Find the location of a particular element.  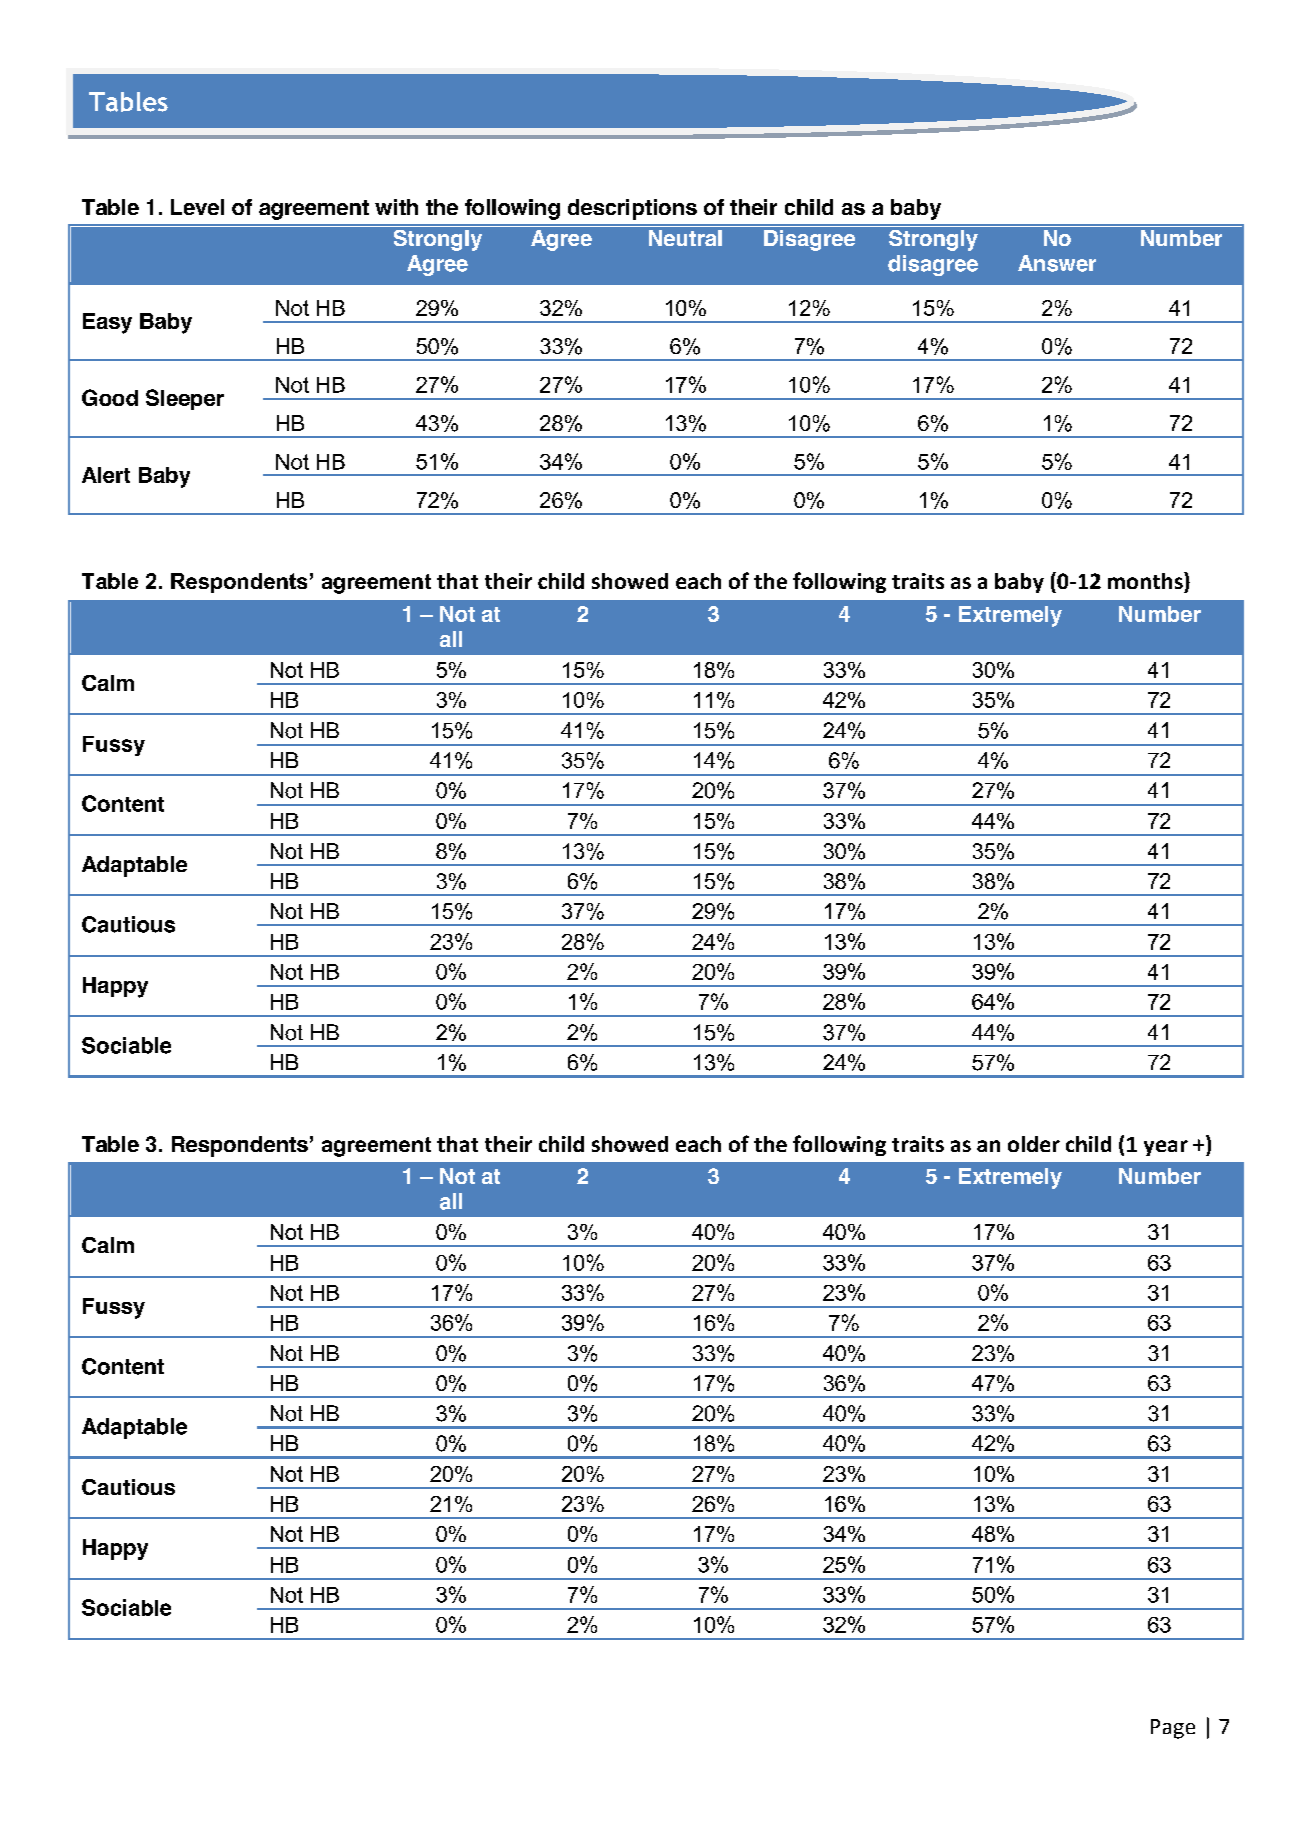

Good is located at coordinates (110, 397).
